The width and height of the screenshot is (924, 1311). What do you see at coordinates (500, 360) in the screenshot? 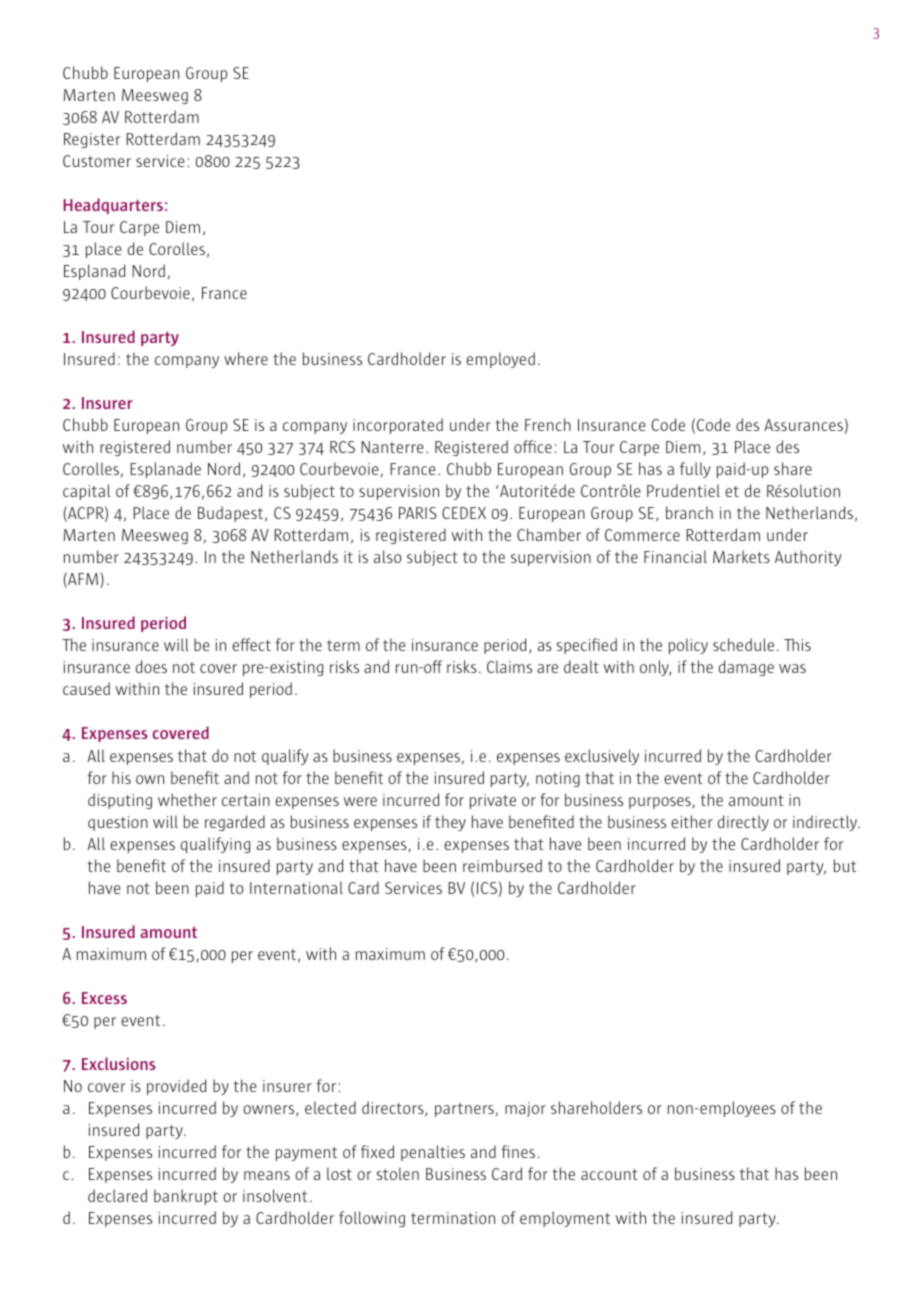
I see `employed` at bounding box center [500, 360].
